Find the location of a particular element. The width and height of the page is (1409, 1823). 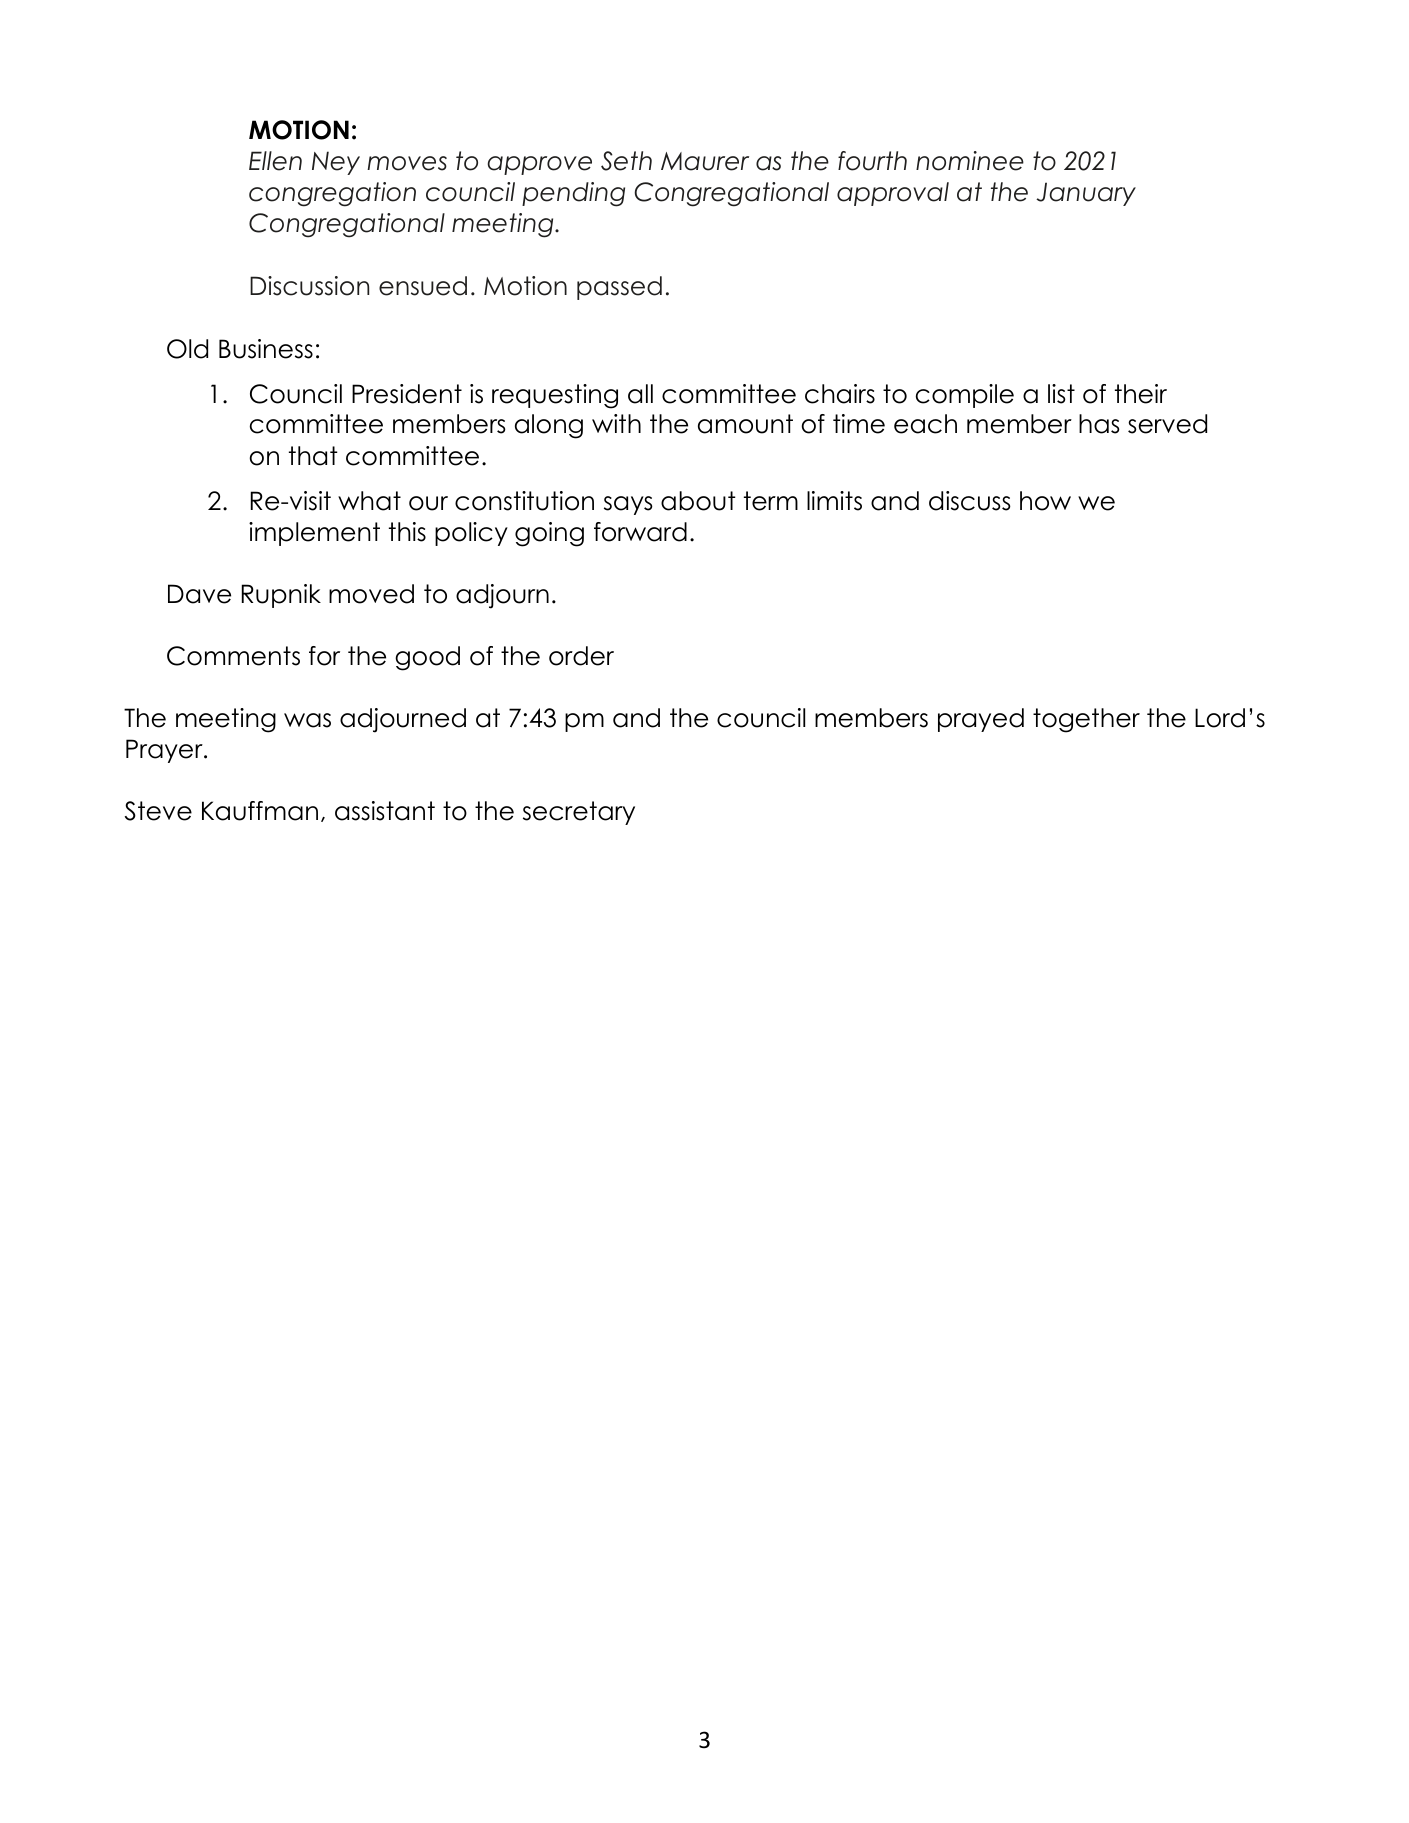

Seth is located at coordinates (626, 161).
